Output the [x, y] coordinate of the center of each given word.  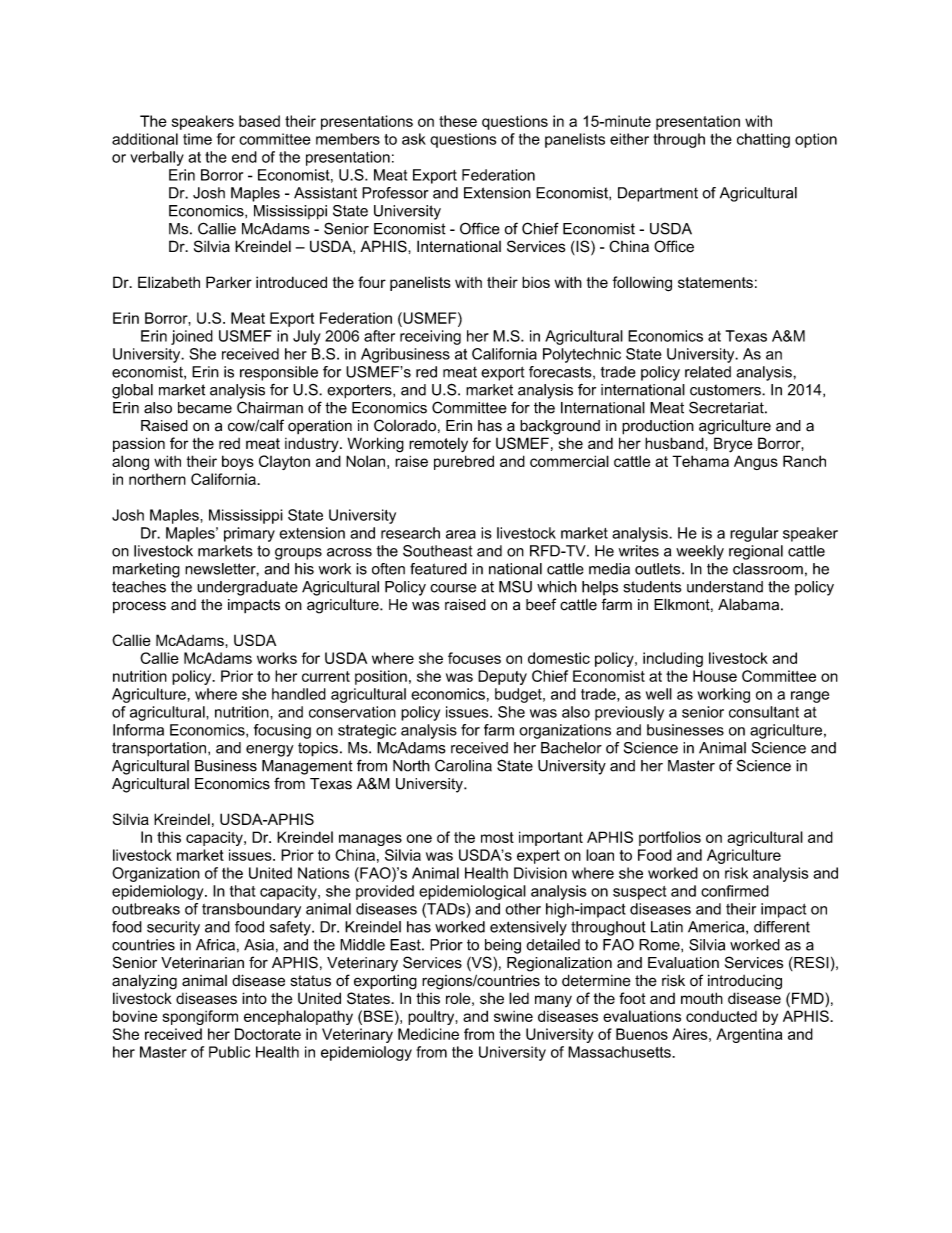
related [708, 372]
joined [192, 337]
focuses [474, 658]
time [197, 139]
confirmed [735, 891]
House [715, 676]
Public [229, 1052]
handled [299, 694]
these [458, 121]
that [242, 891]
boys [238, 462]
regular [754, 534]
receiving [430, 337]
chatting [763, 140]
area [461, 534]
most [497, 837]
